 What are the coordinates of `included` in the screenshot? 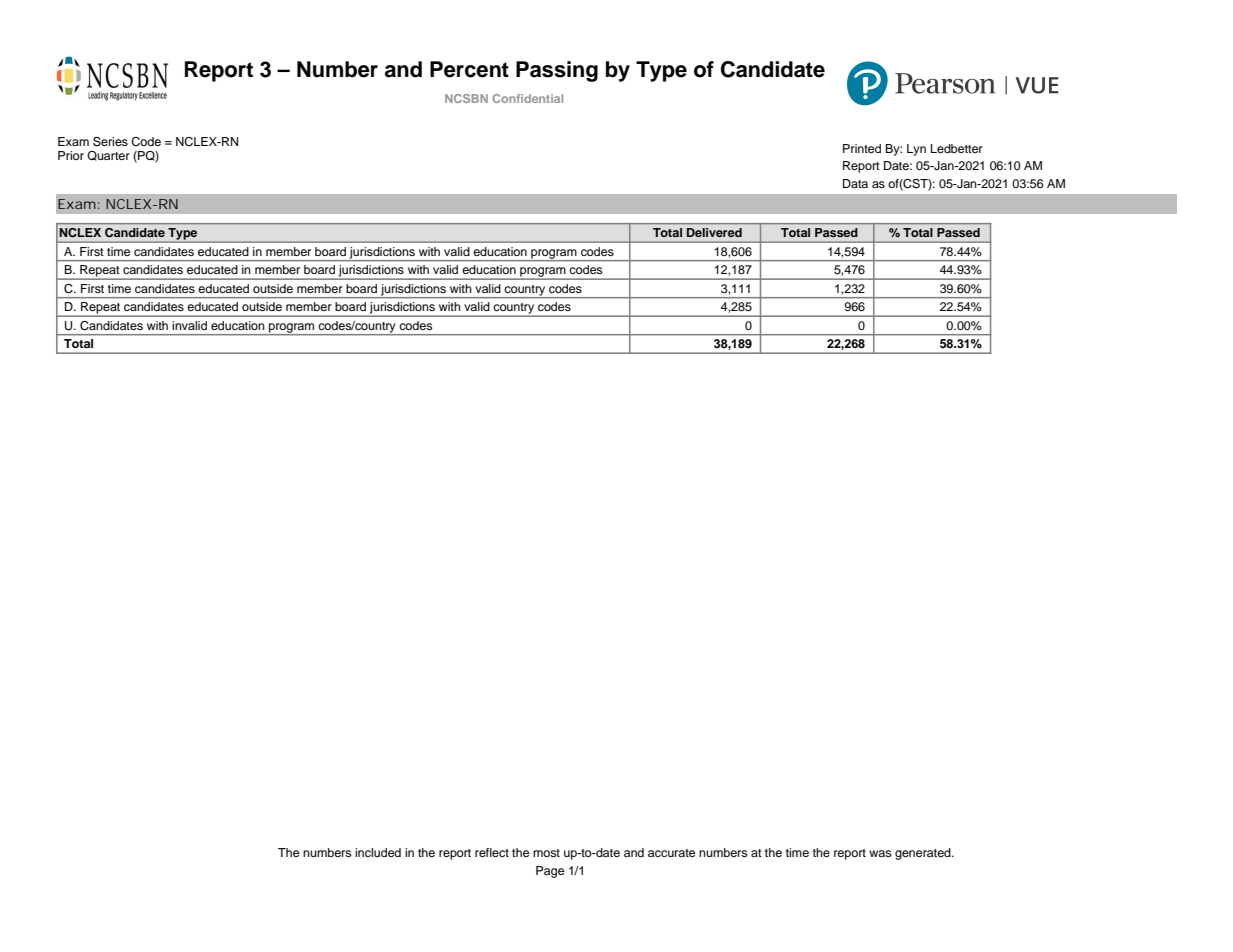 It's located at (378, 852).
